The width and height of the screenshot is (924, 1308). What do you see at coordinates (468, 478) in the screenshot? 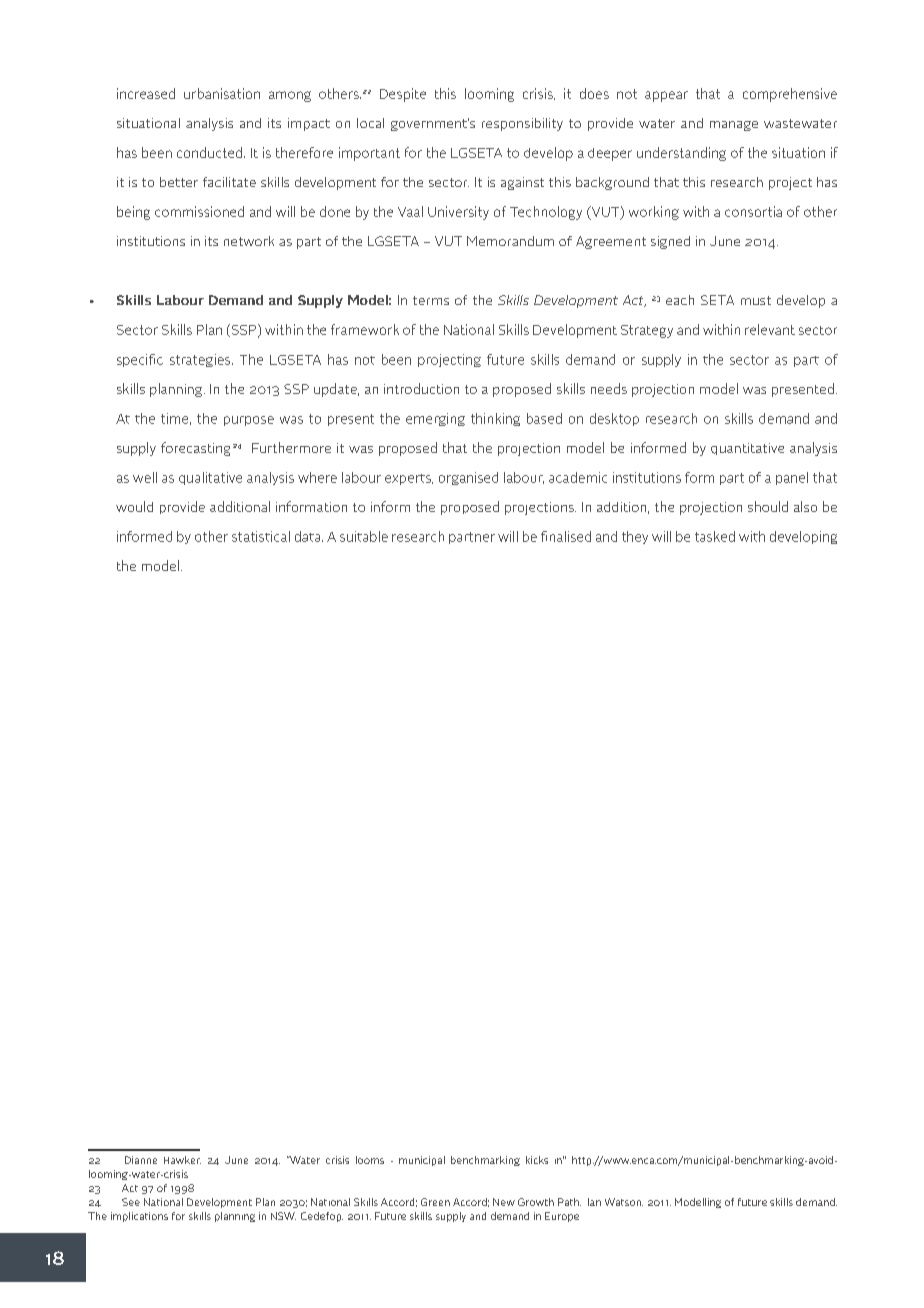
I see `organised` at bounding box center [468, 478].
